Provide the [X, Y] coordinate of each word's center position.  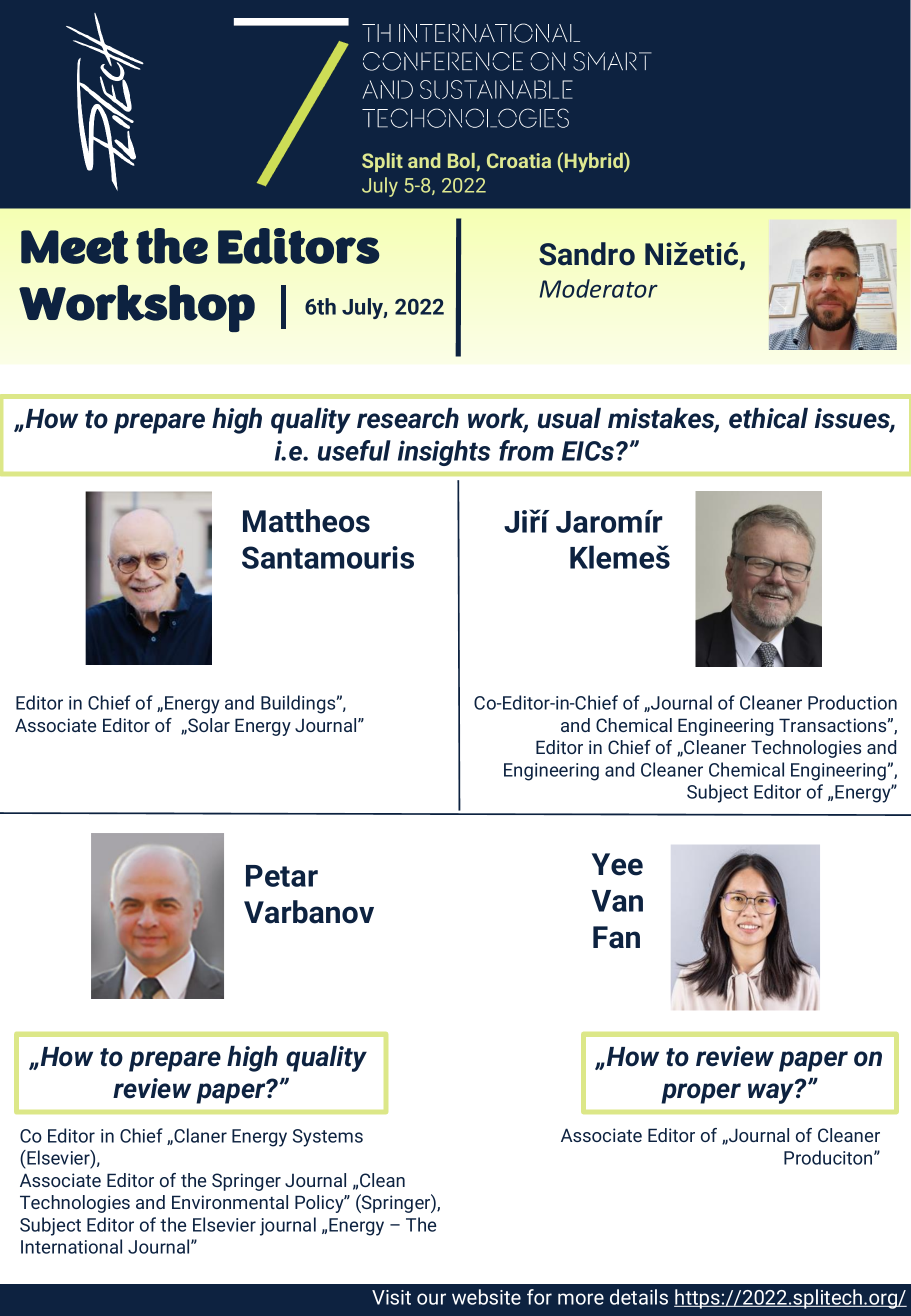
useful [354, 450]
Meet [74, 247]
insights [444, 453]
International [71, 1246]
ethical [768, 418]
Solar [208, 725]
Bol [462, 162]
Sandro [587, 254]
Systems [328, 1138]
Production [852, 702]
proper [701, 1093]
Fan [616, 937]
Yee [617, 864]
